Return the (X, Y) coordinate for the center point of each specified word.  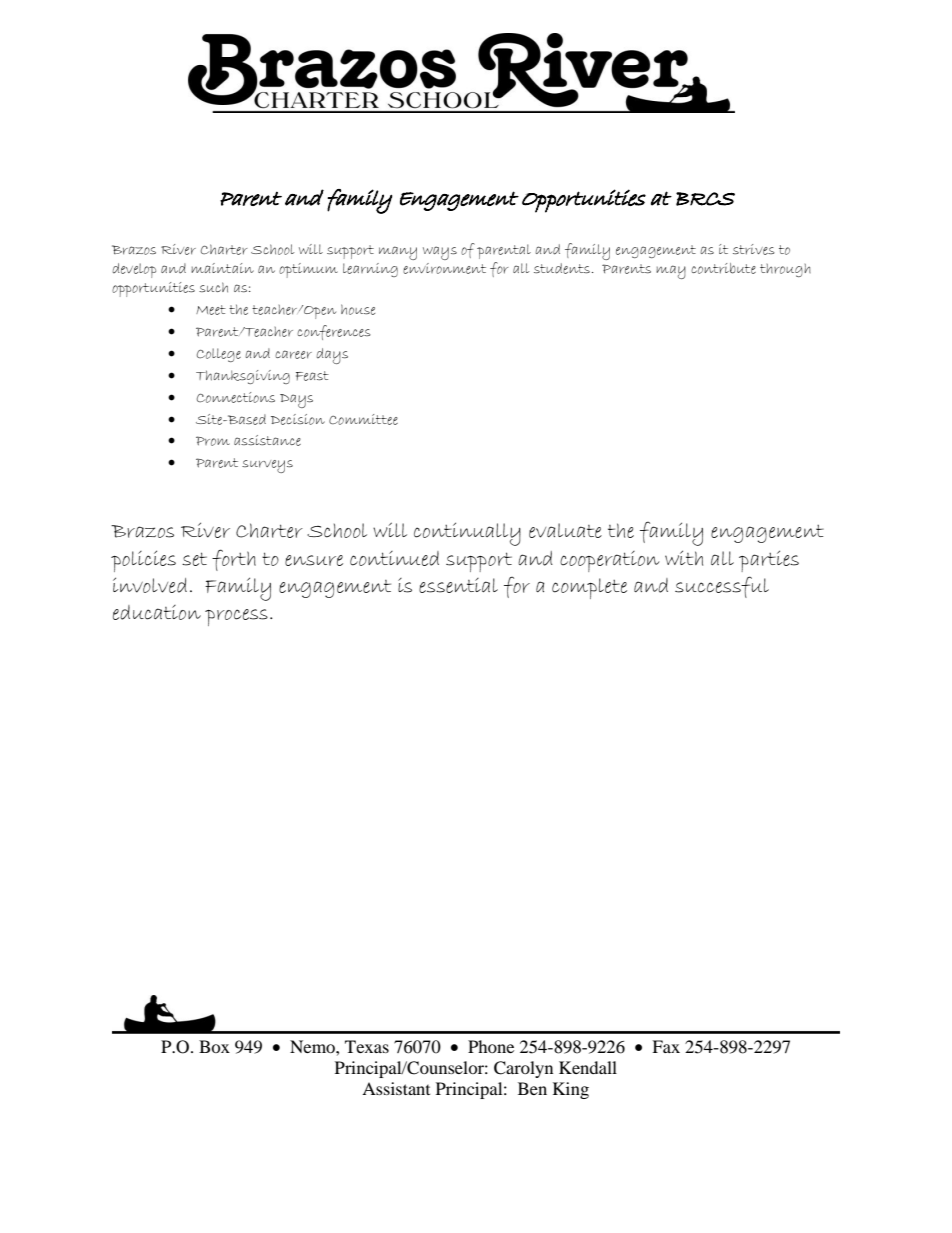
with (684, 558)
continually (467, 534)
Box (214, 1046)
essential (458, 585)
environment (444, 268)
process (236, 617)
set (194, 559)
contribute (723, 268)
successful (722, 587)
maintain (222, 268)
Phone (491, 1046)
